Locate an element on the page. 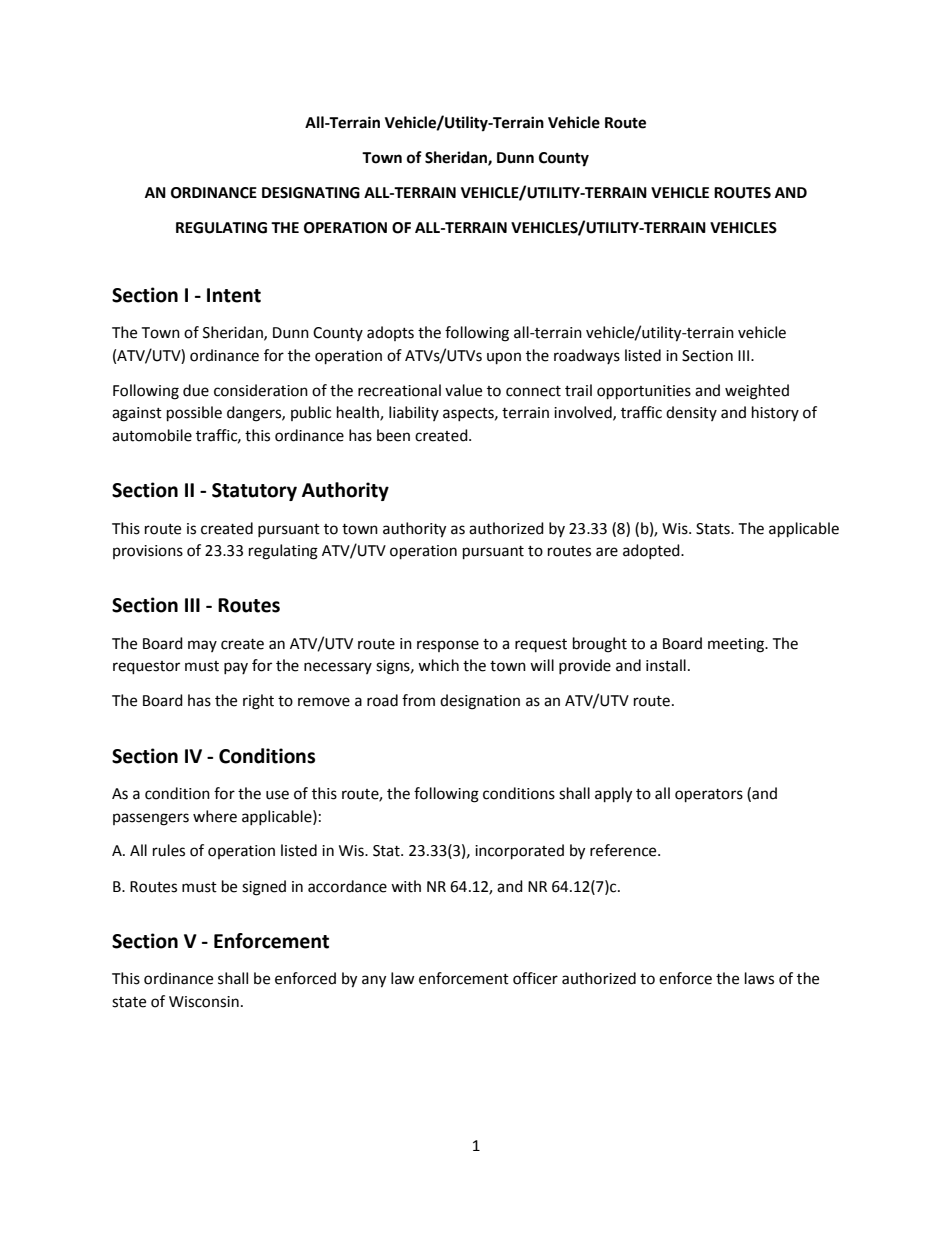 This page has height=1233, width=952. adopts is located at coordinates (390, 333).
